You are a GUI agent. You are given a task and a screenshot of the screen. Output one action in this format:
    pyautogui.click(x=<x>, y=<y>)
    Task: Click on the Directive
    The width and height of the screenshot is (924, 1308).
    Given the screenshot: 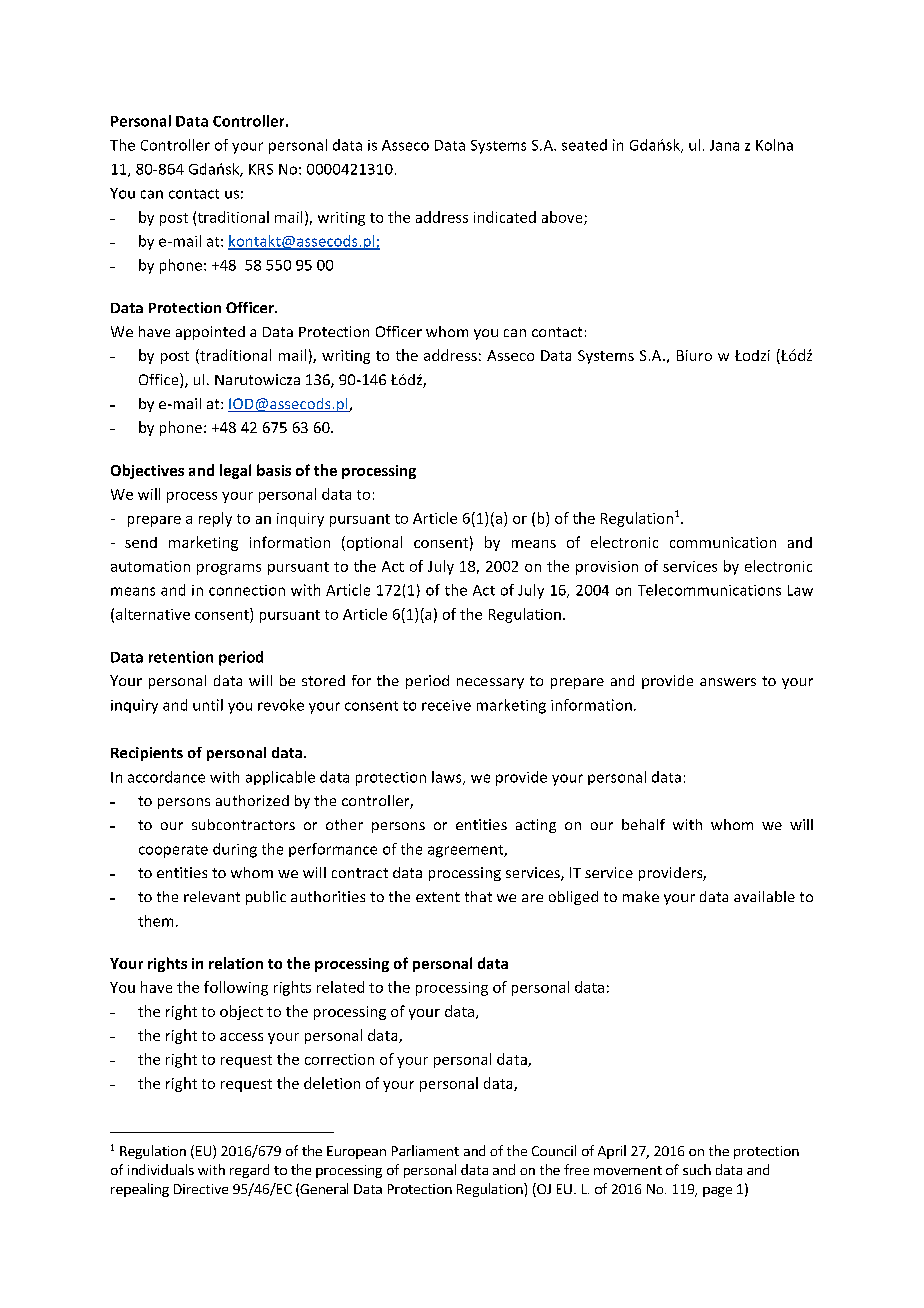 What is the action you would take?
    pyautogui.click(x=201, y=1189)
